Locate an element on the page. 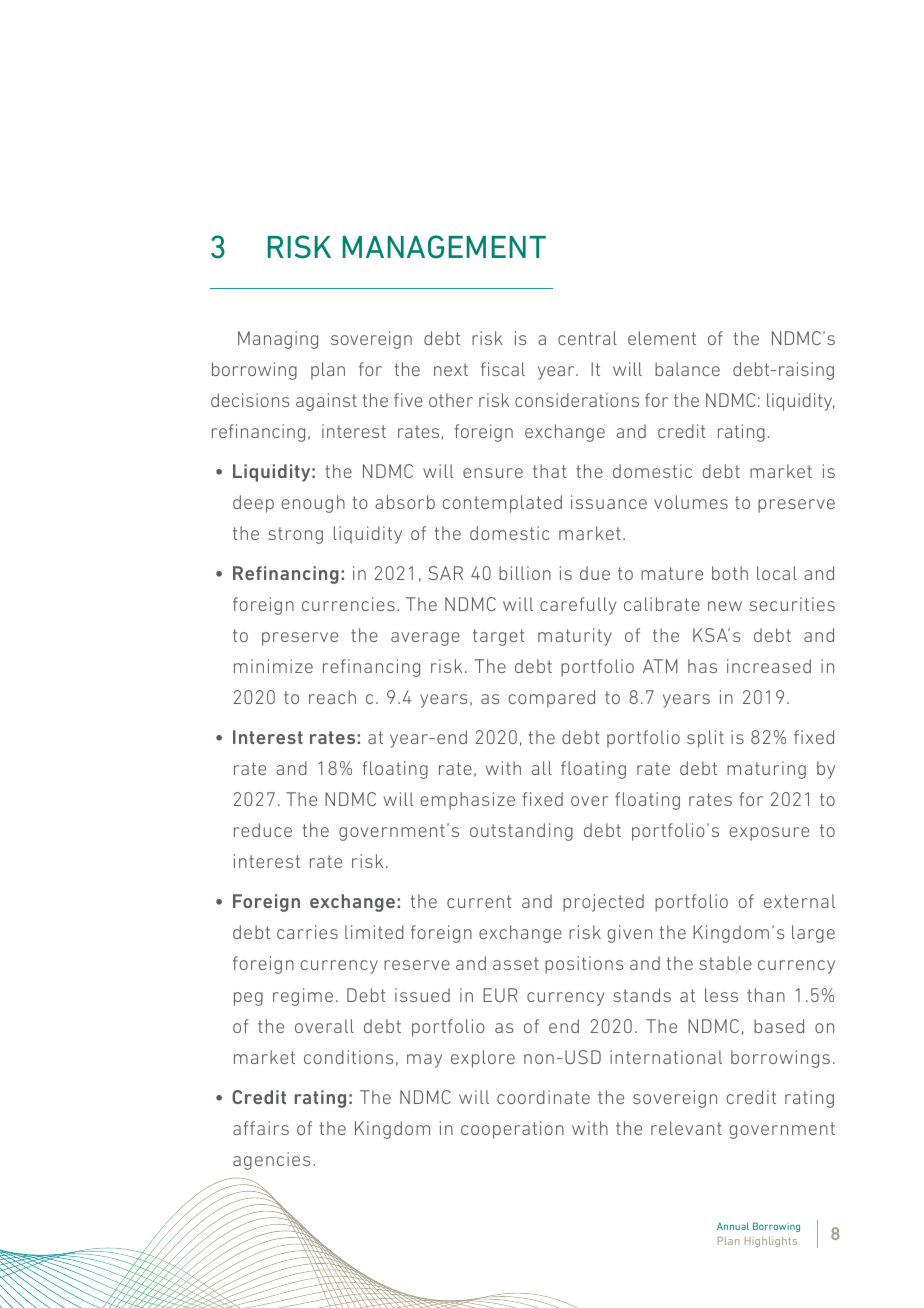 This page has height=1308, width=924. maturing is located at coordinates (766, 770).
